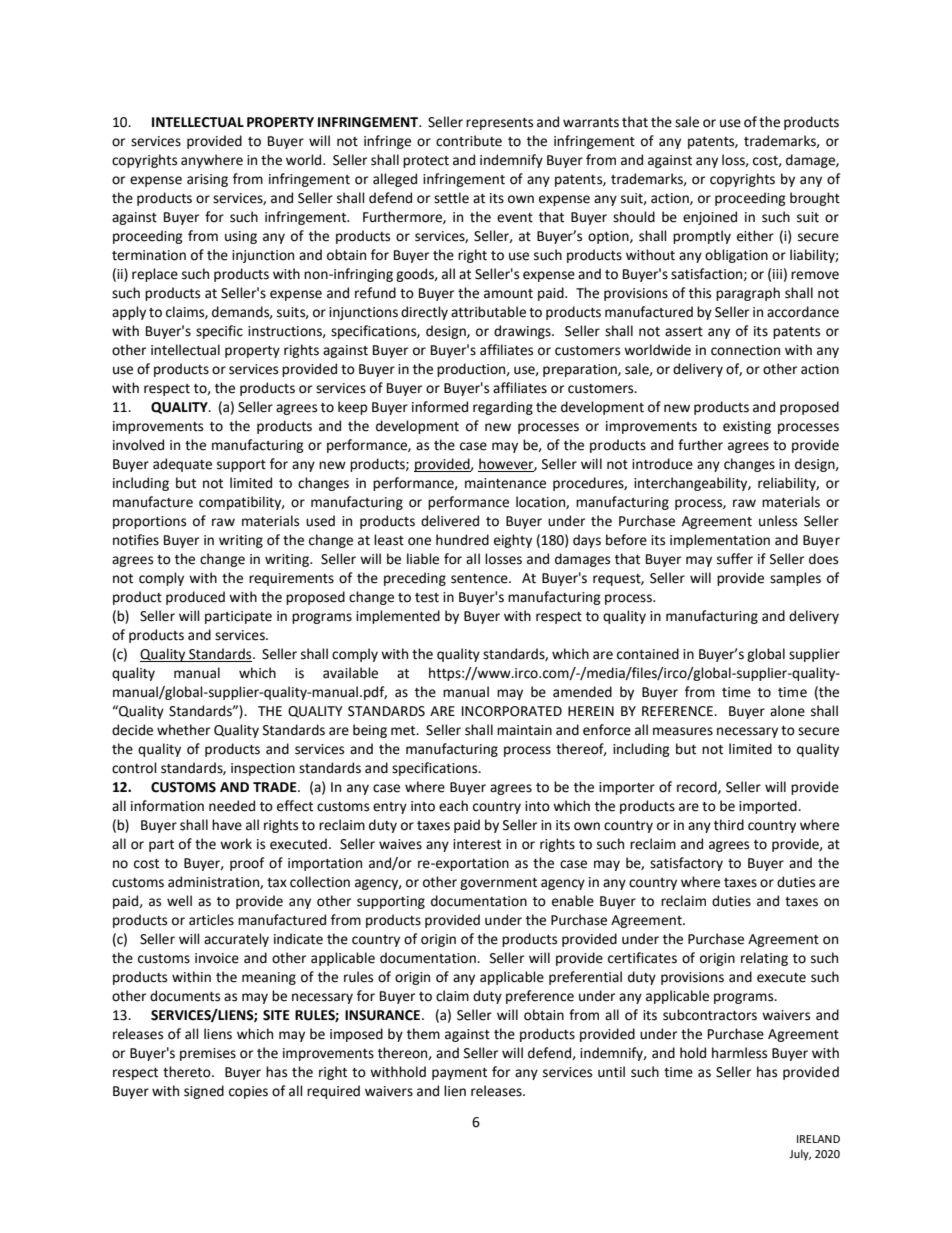 The image size is (952, 1233). I want to click on contribute, so click(469, 141).
